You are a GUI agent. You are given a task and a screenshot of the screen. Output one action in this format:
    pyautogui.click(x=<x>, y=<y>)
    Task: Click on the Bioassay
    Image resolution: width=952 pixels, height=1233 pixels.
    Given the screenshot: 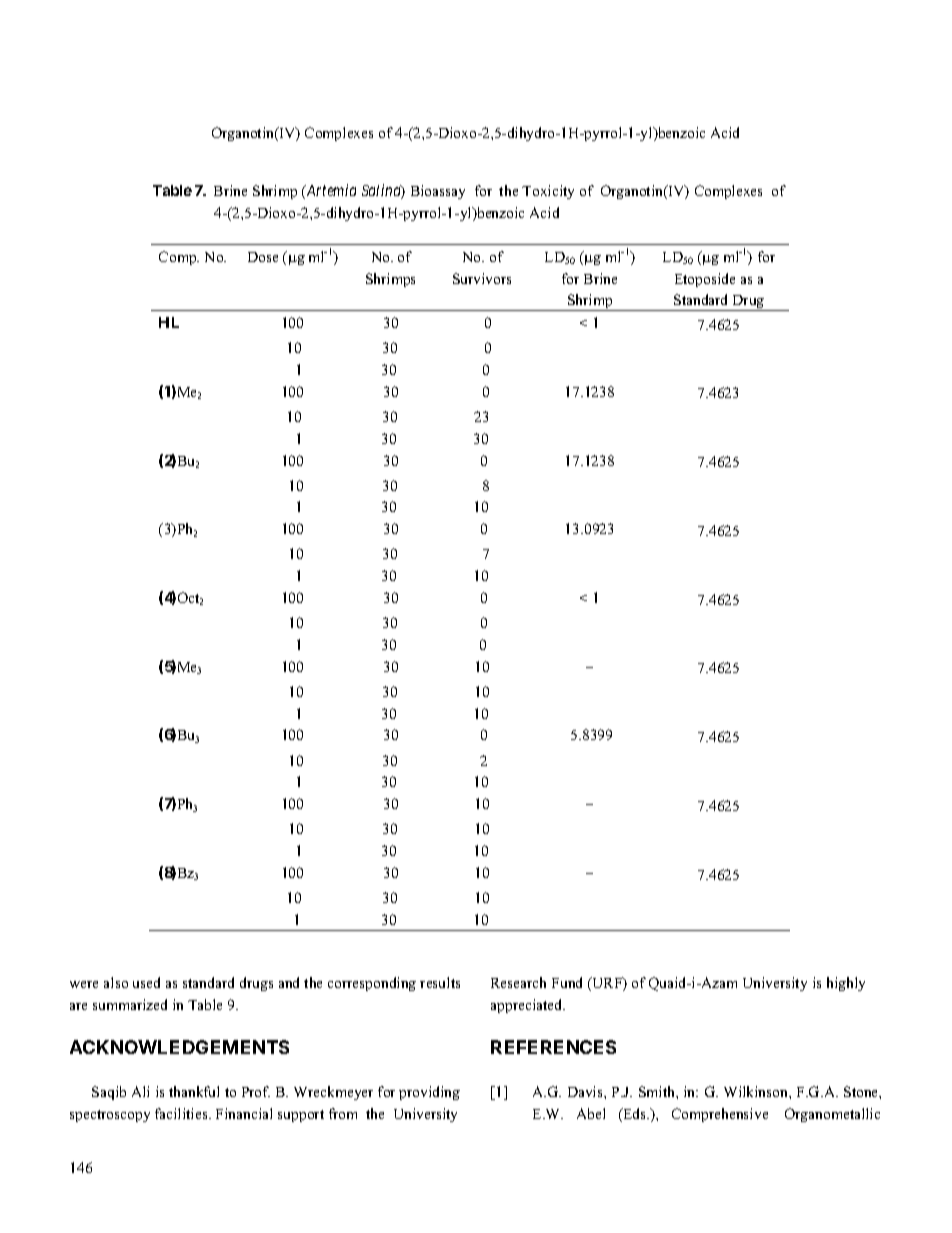 What is the action you would take?
    pyautogui.click(x=438, y=192)
